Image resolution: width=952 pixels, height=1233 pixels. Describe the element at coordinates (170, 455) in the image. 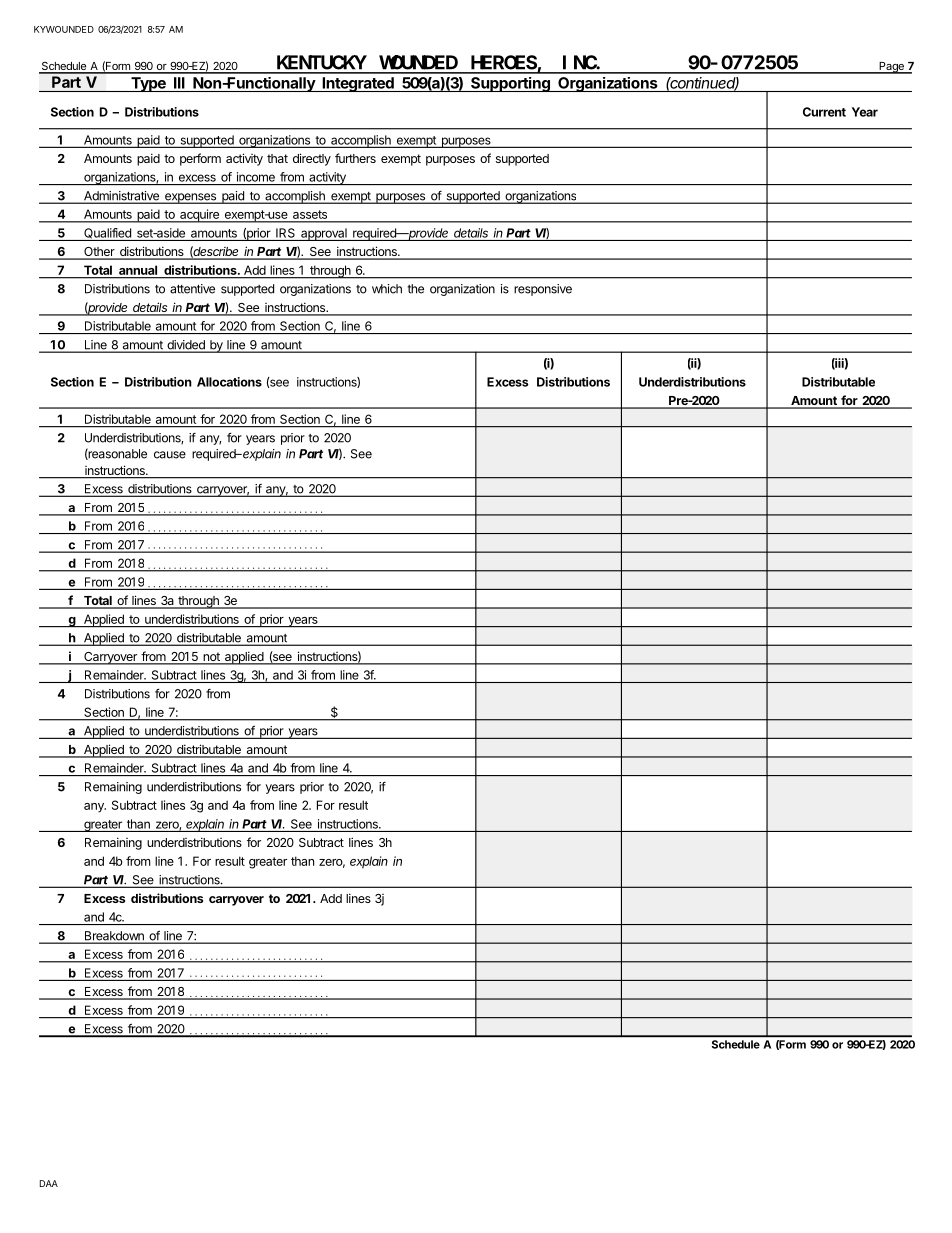

I see `cause` at that location.
